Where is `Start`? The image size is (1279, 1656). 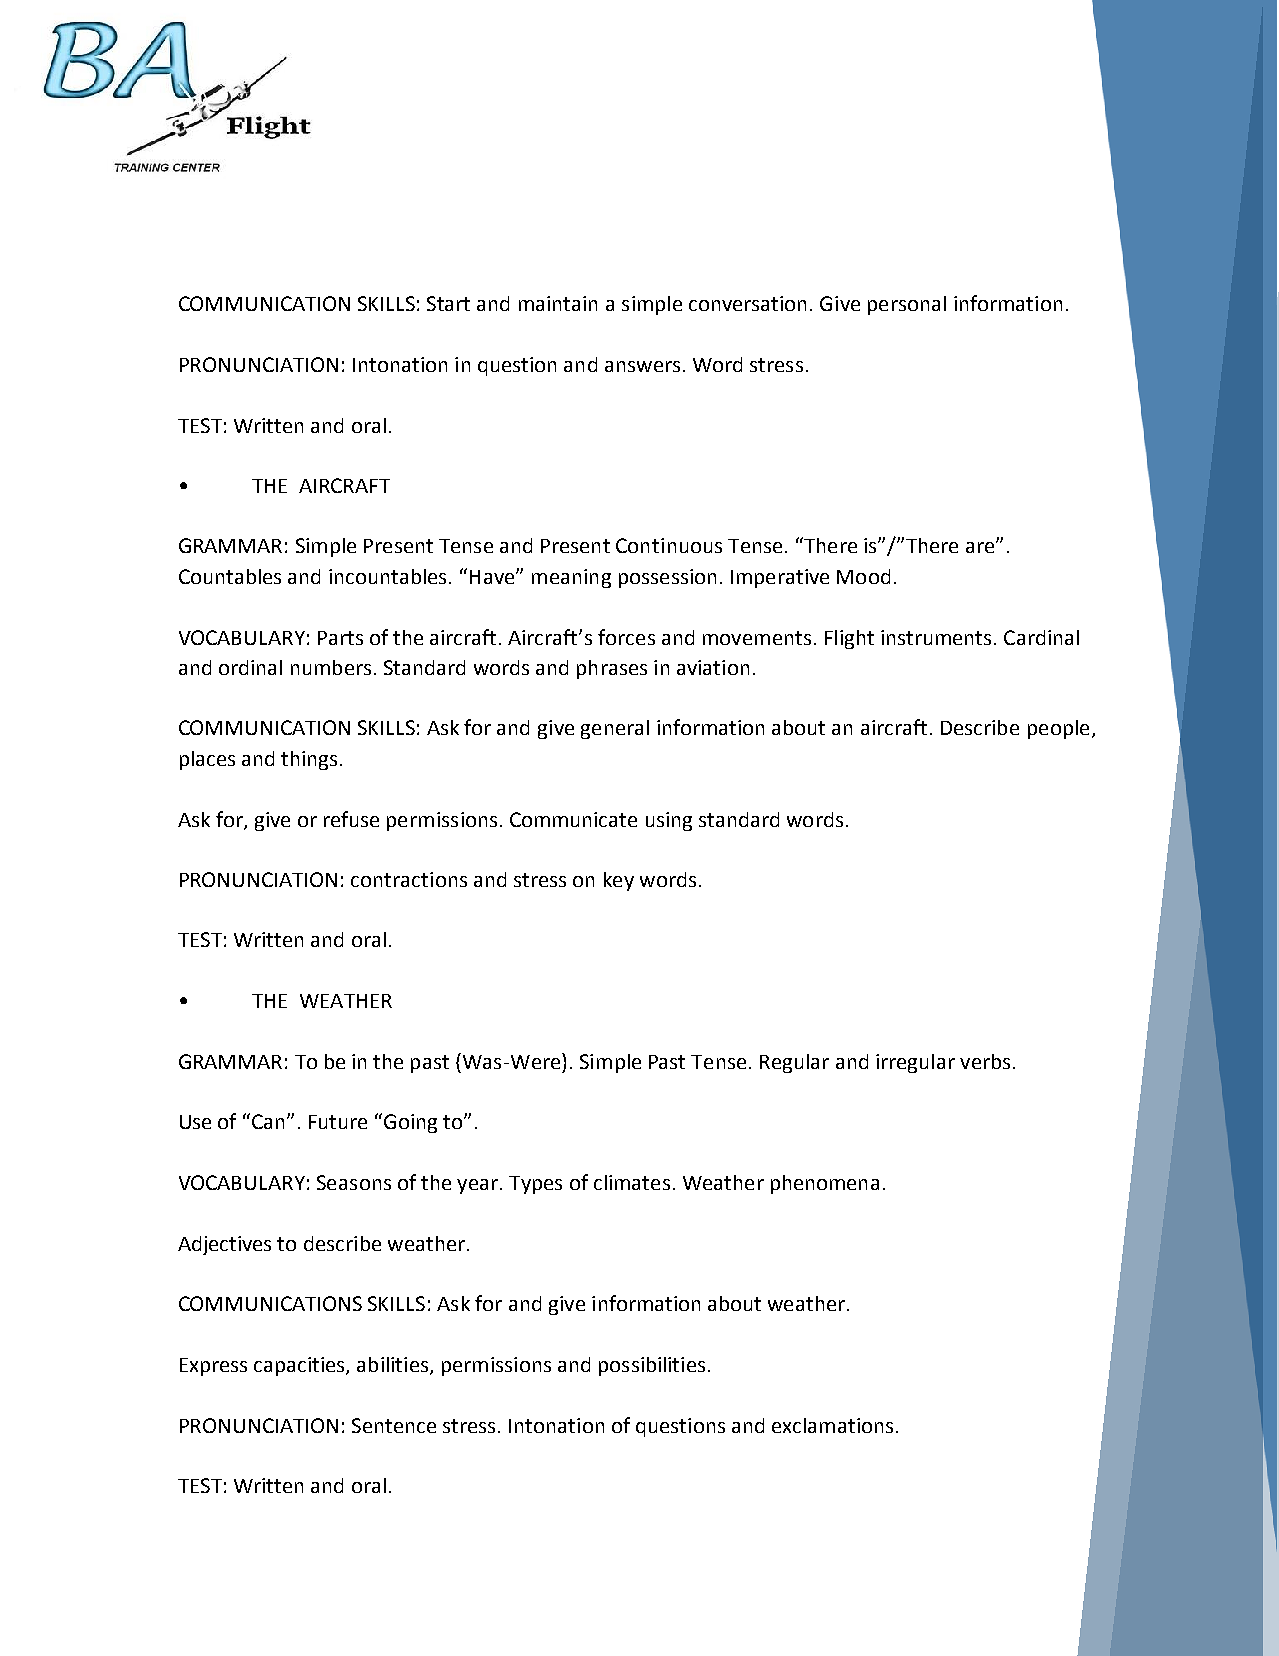 Start is located at coordinates (448, 303).
